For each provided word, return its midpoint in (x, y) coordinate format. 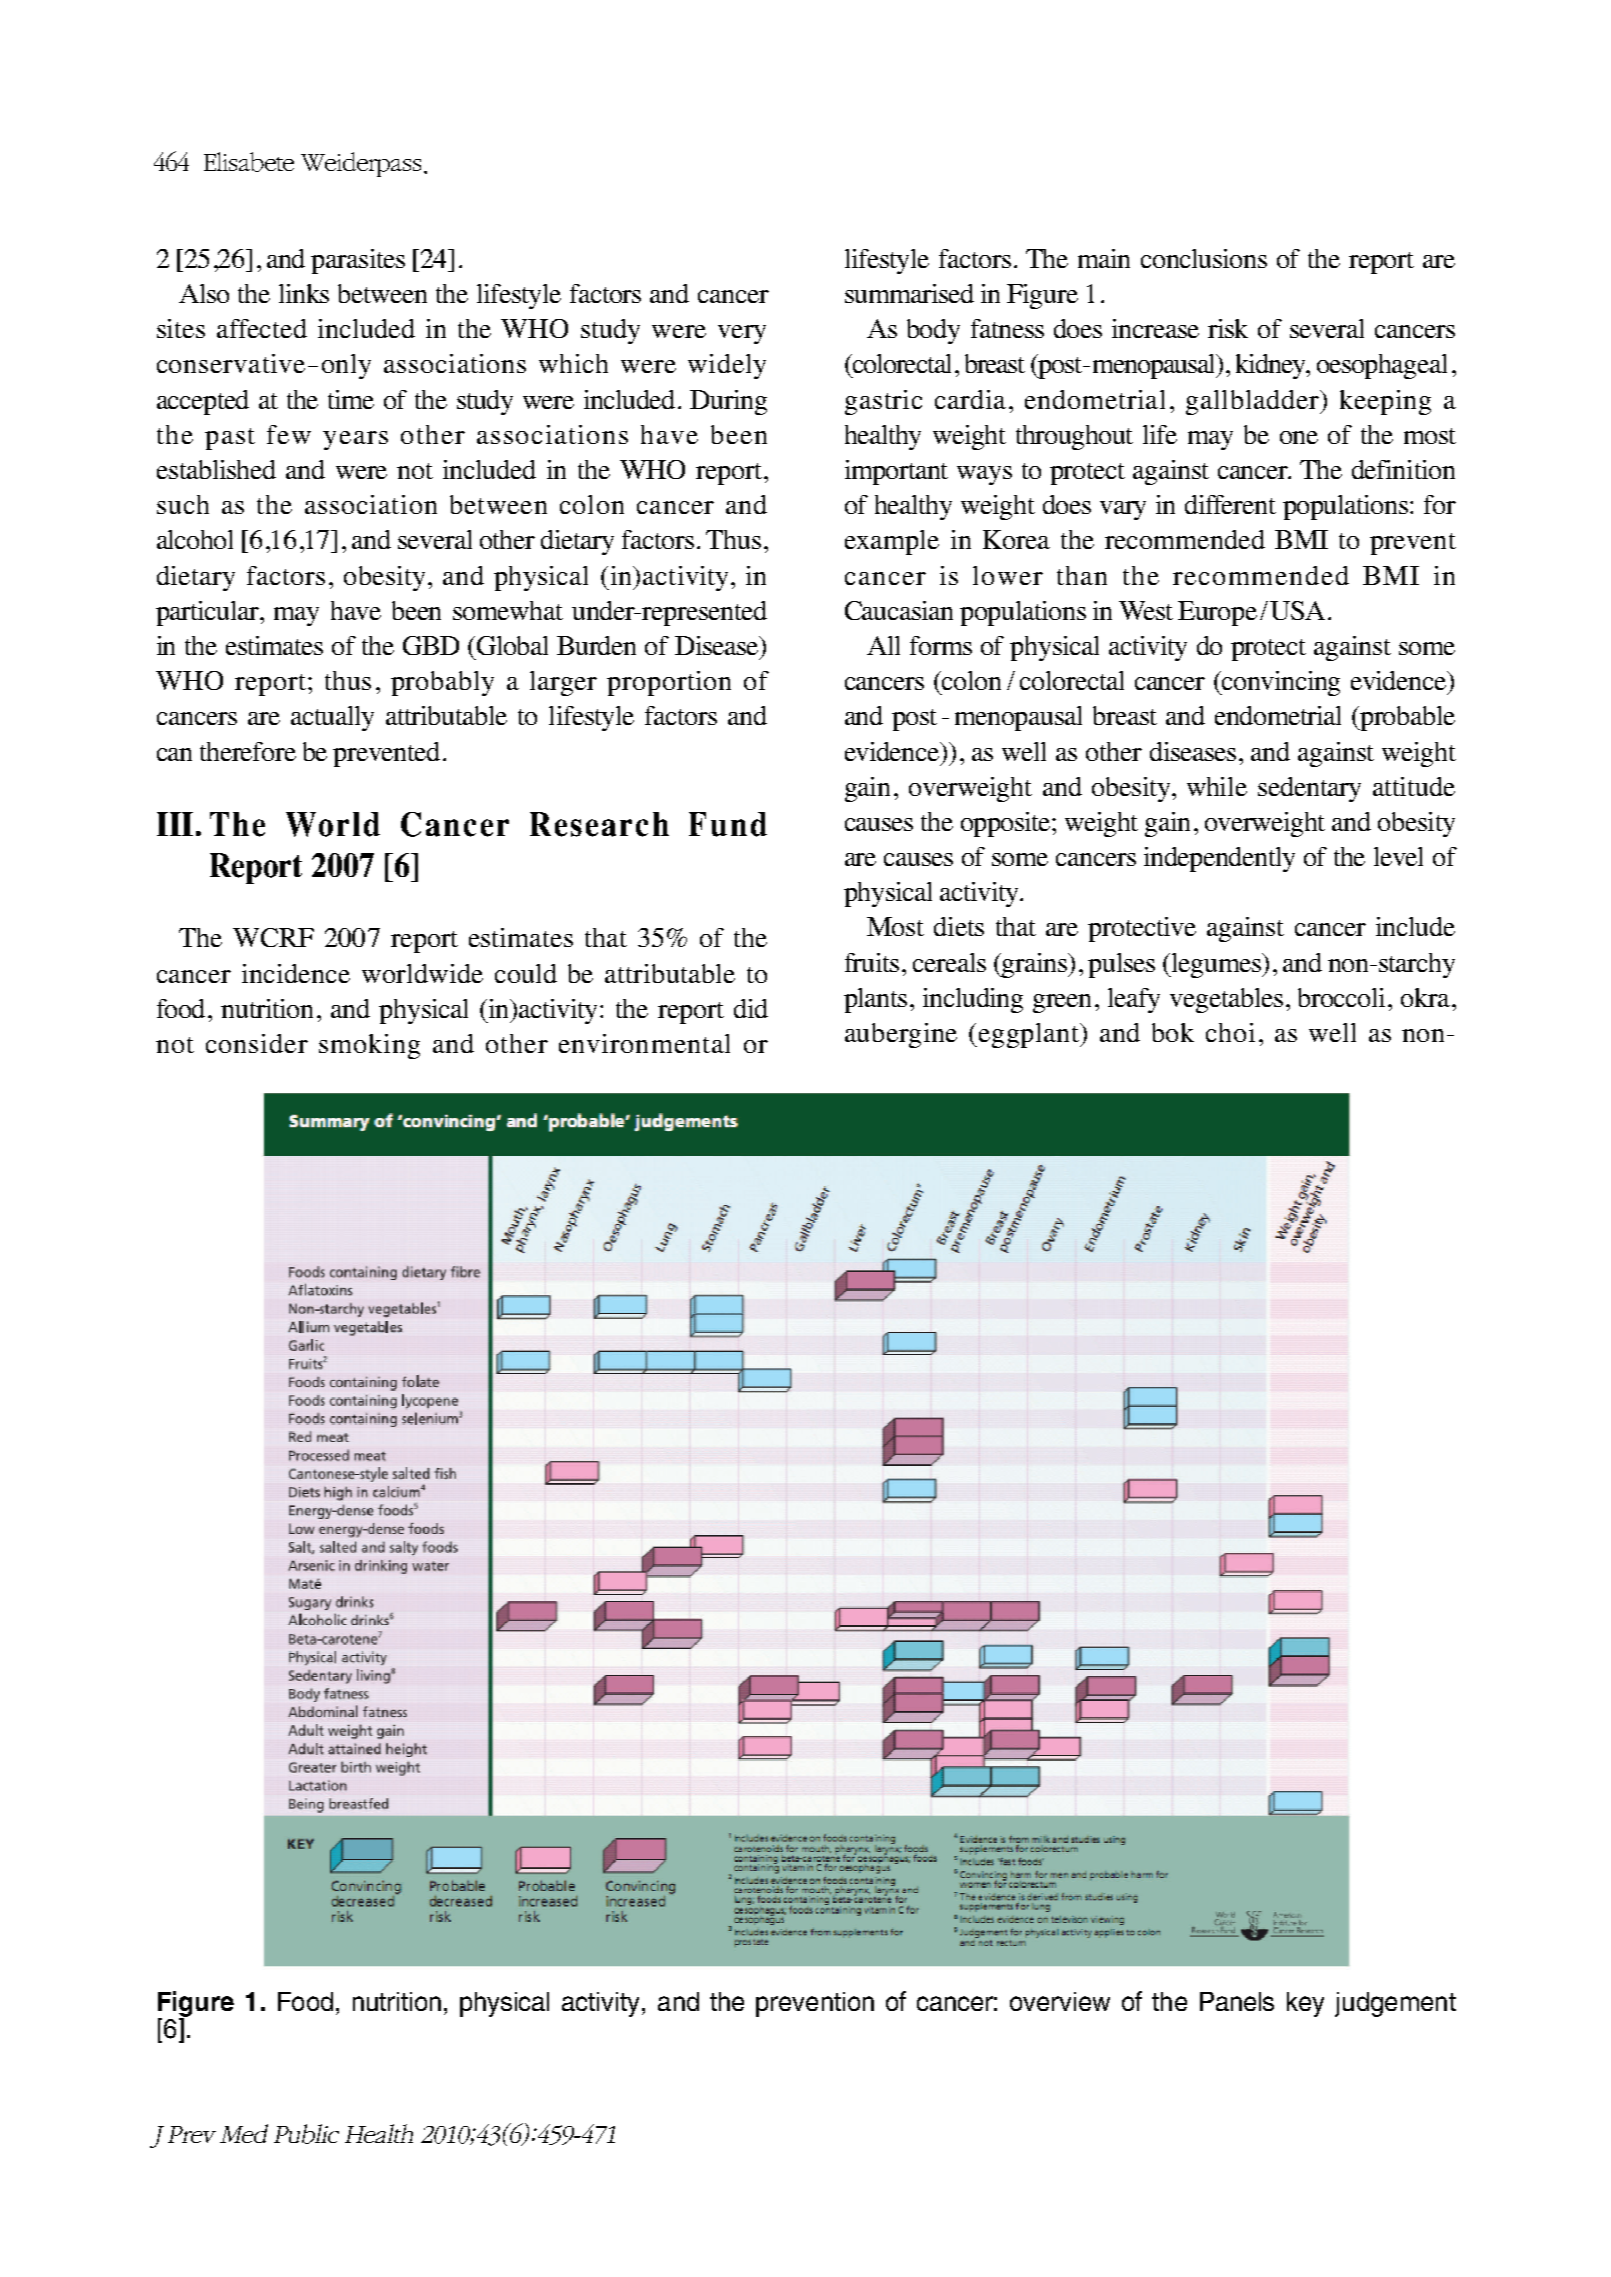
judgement (1395, 2004)
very (742, 334)
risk (1228, 328)
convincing (1280, 683)
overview (1060, 2001)
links (304, 293)
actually (332, 718)
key (1305, 2004)
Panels (1237, 2001)
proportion (669, 683)
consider (257, 1043)
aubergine (901, 1035)
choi (1230, 1032)
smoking (369, 1046)
